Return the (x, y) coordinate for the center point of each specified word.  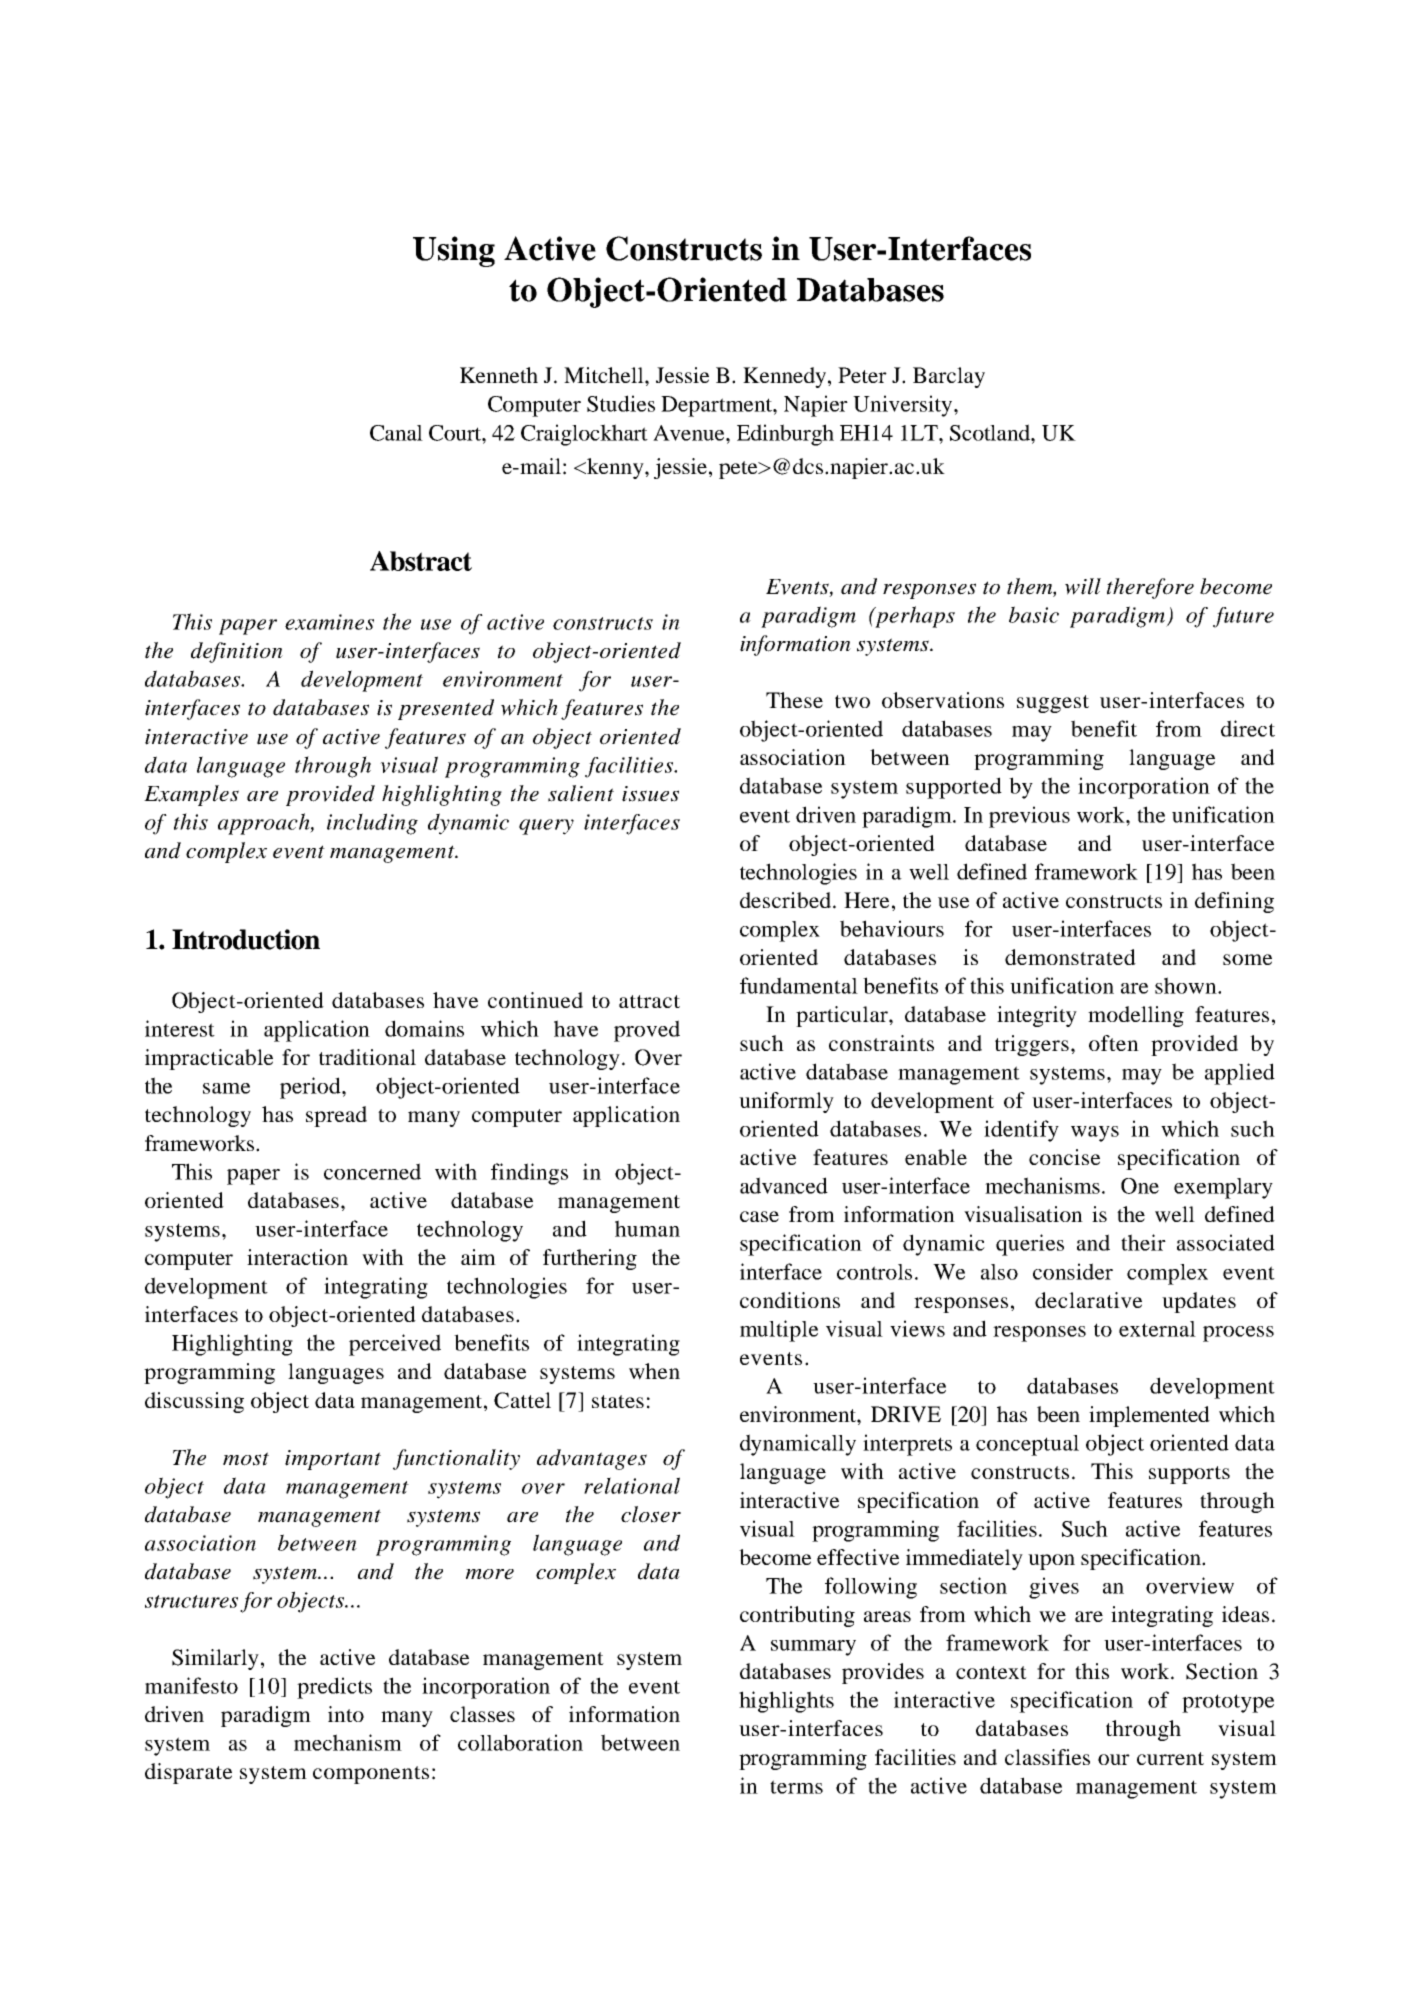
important (333, 1460)
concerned (372, 1171)
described (785, 900)
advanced (784, 1185)
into (346, 1714)
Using (454, 251)
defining (1234, 902)
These (794, 700)
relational (632, 1485)
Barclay (949, 377)
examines (329, 622)
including (372, 824)
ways (1095, 1134)
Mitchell (605, 375)
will (1083, 586)
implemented (1149, 1416)
